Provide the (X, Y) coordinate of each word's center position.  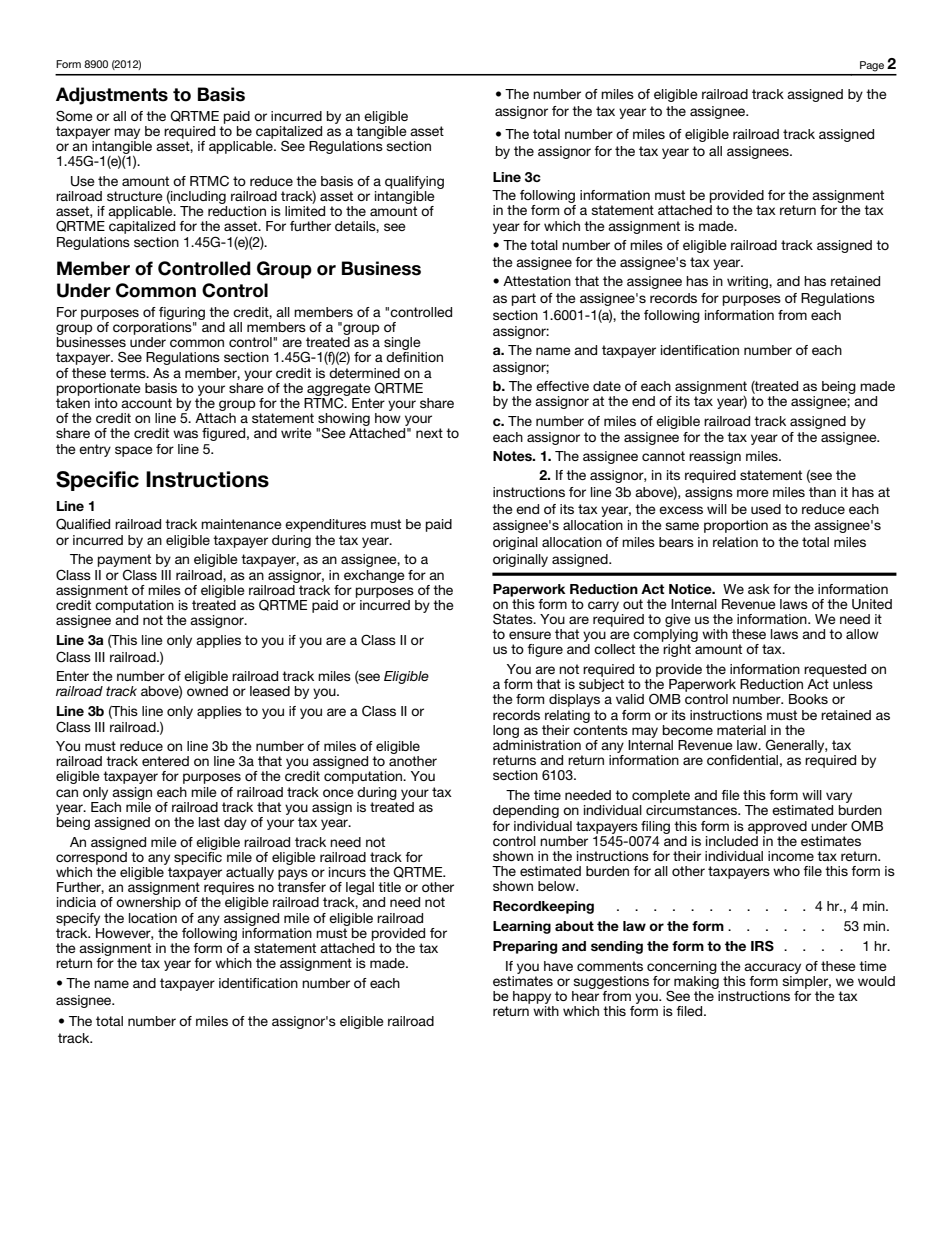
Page (872, 66)
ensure (530, 635)
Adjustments (112, 96)
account (146, 403)
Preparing (525, 947)
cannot (663, 456)
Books (808, 699)
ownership (148, 903)
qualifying (414, 182)
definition (414, 357)
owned (207, 689)
